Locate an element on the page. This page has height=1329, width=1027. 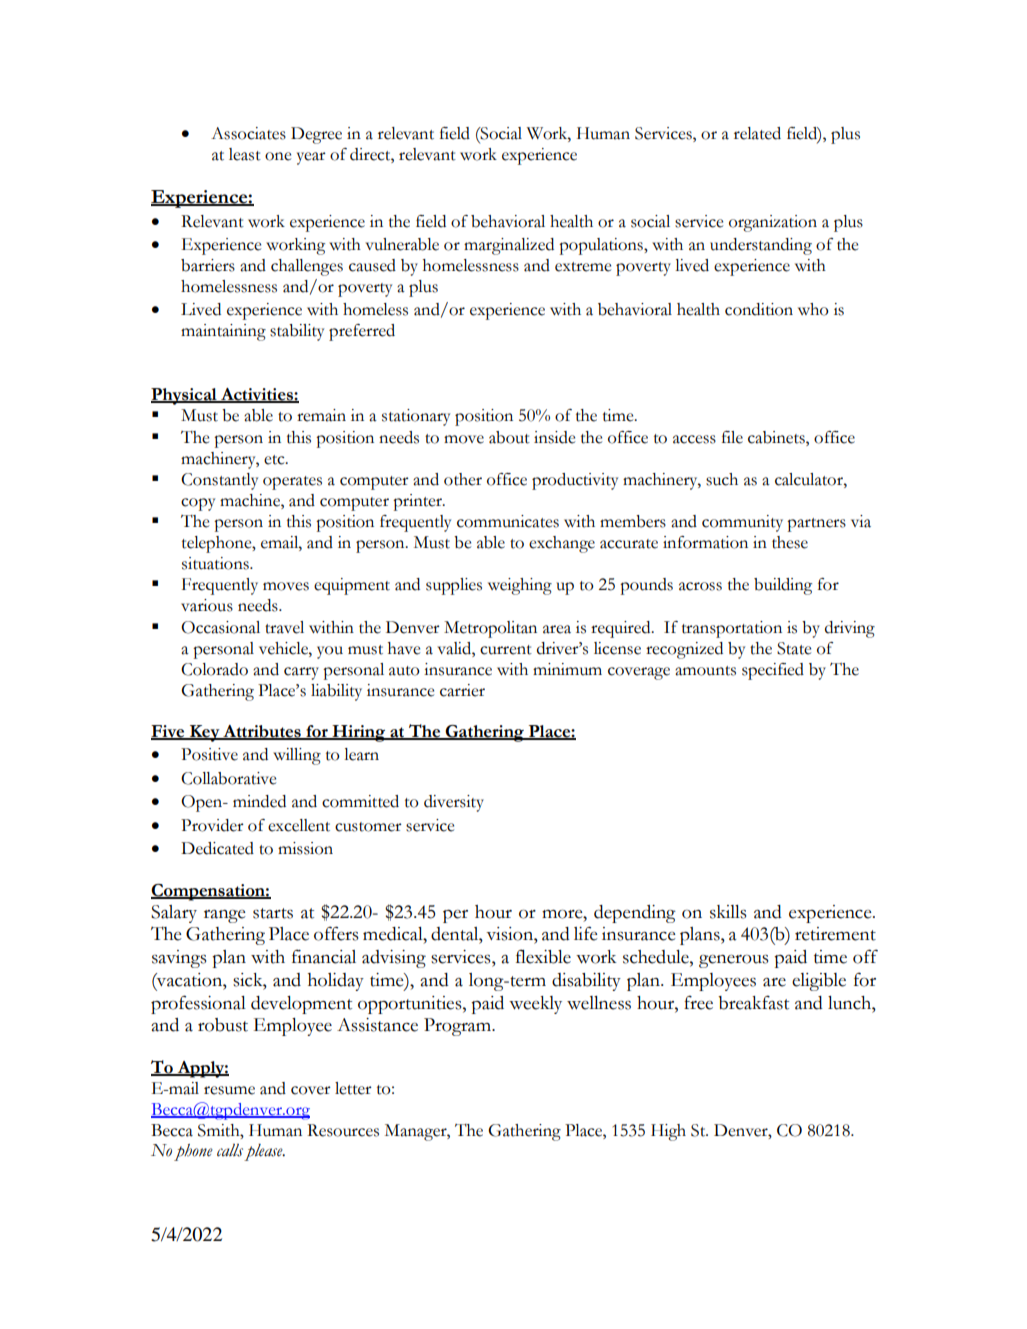
please is located at coordinates (264, 1152).
